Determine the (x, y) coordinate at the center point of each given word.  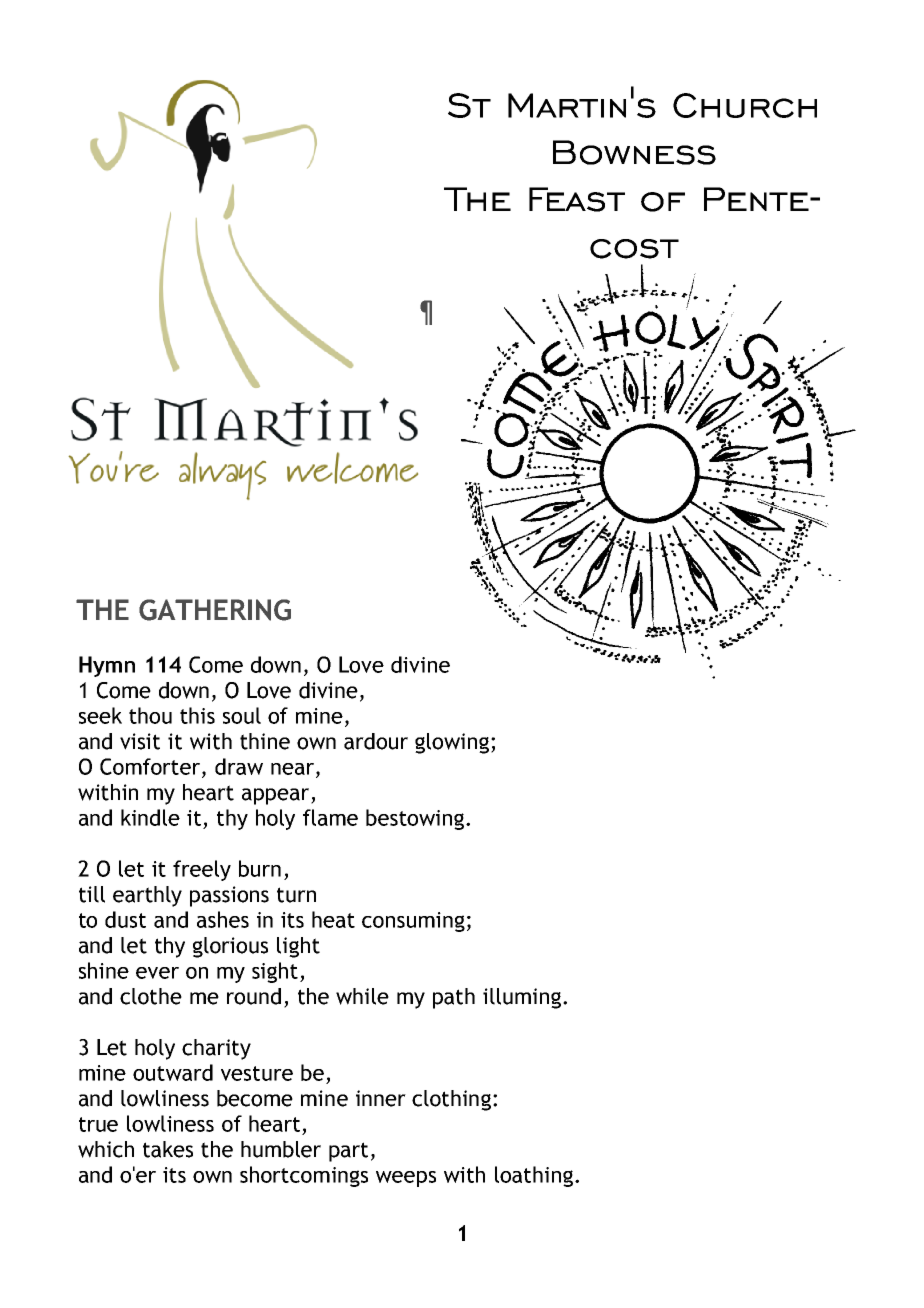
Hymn (107, 666)
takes (168, 1149)
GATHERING (215, 610)
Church (745, 105)
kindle (150, 817)
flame (330, 817)
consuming (413, 922)
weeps (406, 1179)
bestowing (416, 819)
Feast (577, 199)
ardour (376, 741)
